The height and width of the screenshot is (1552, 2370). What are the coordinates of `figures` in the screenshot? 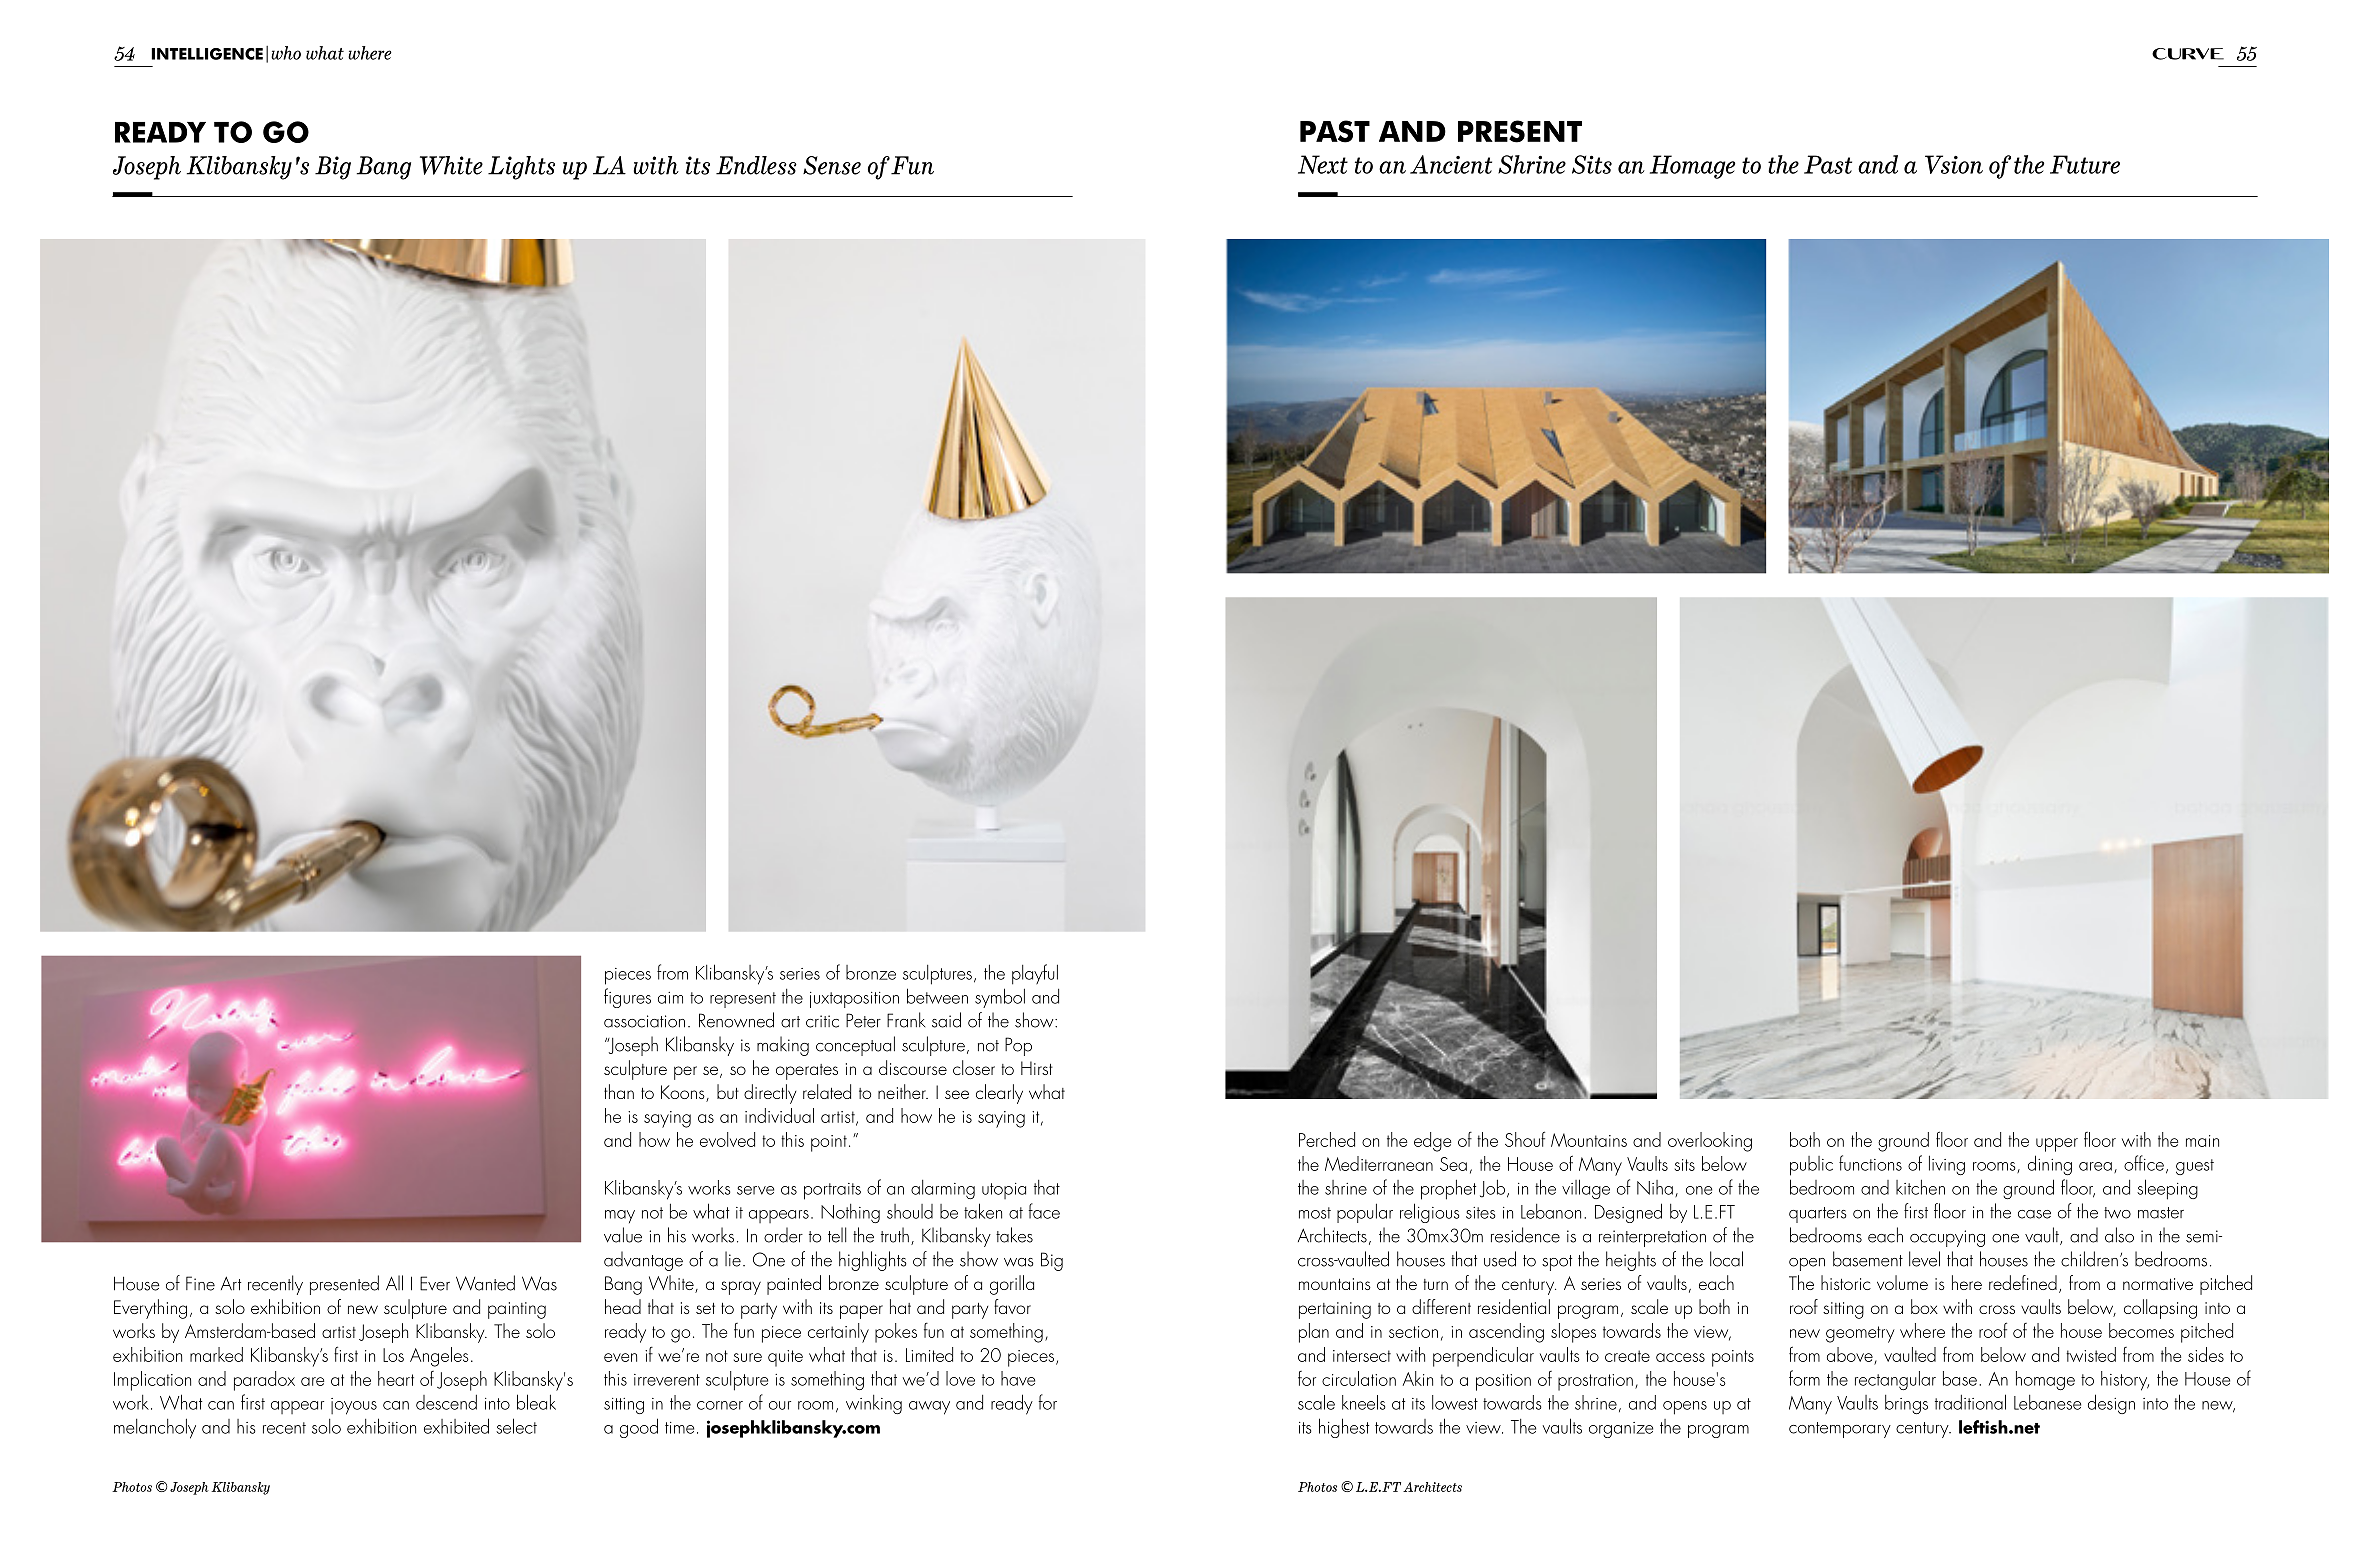 It's located at (627, 998).
